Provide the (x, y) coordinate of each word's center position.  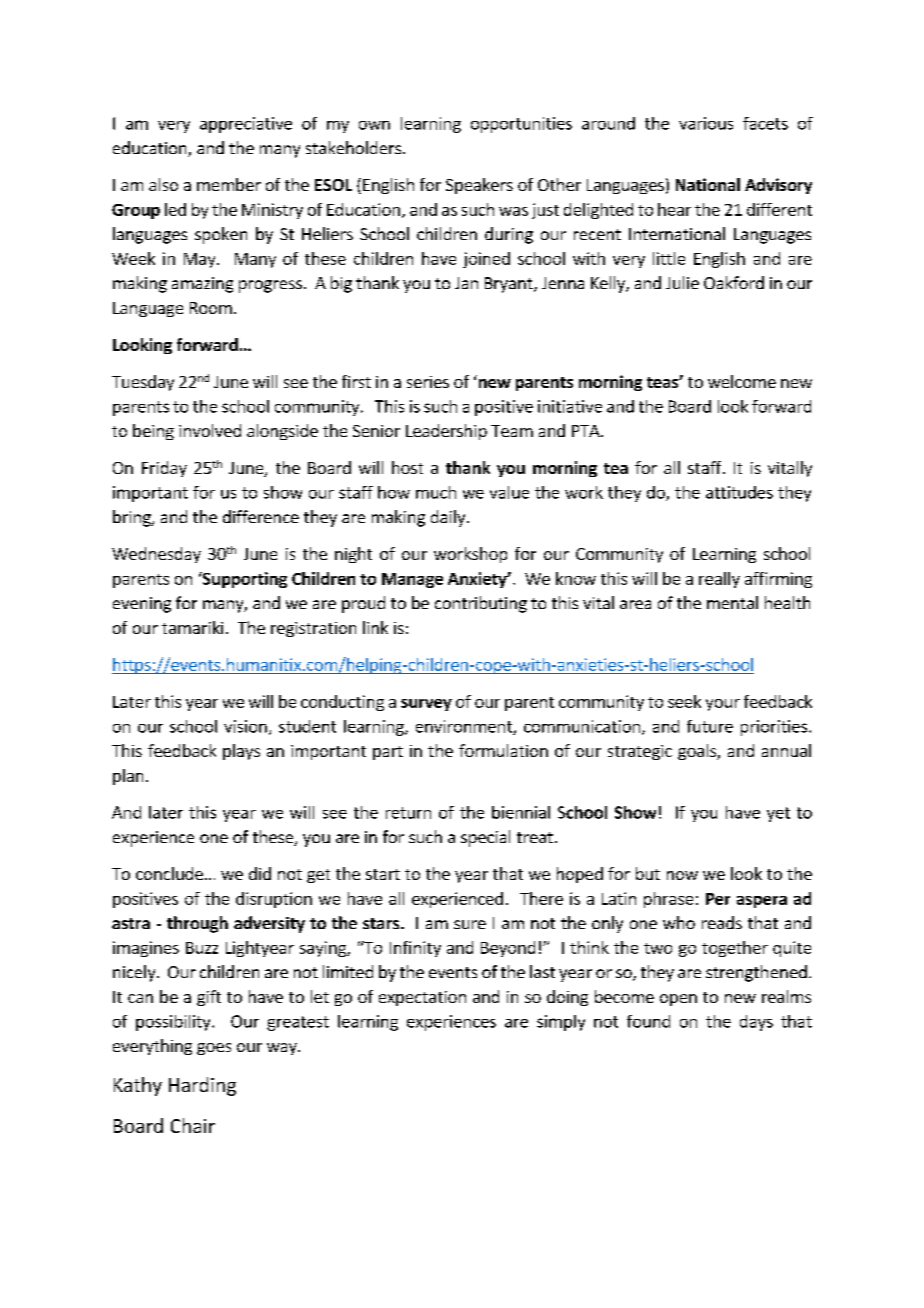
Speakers (479, 186)
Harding (202, 1086)
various (706, 123)
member (229, 184)
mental (732, 602)
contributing (481, 604)
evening (142, 605)
